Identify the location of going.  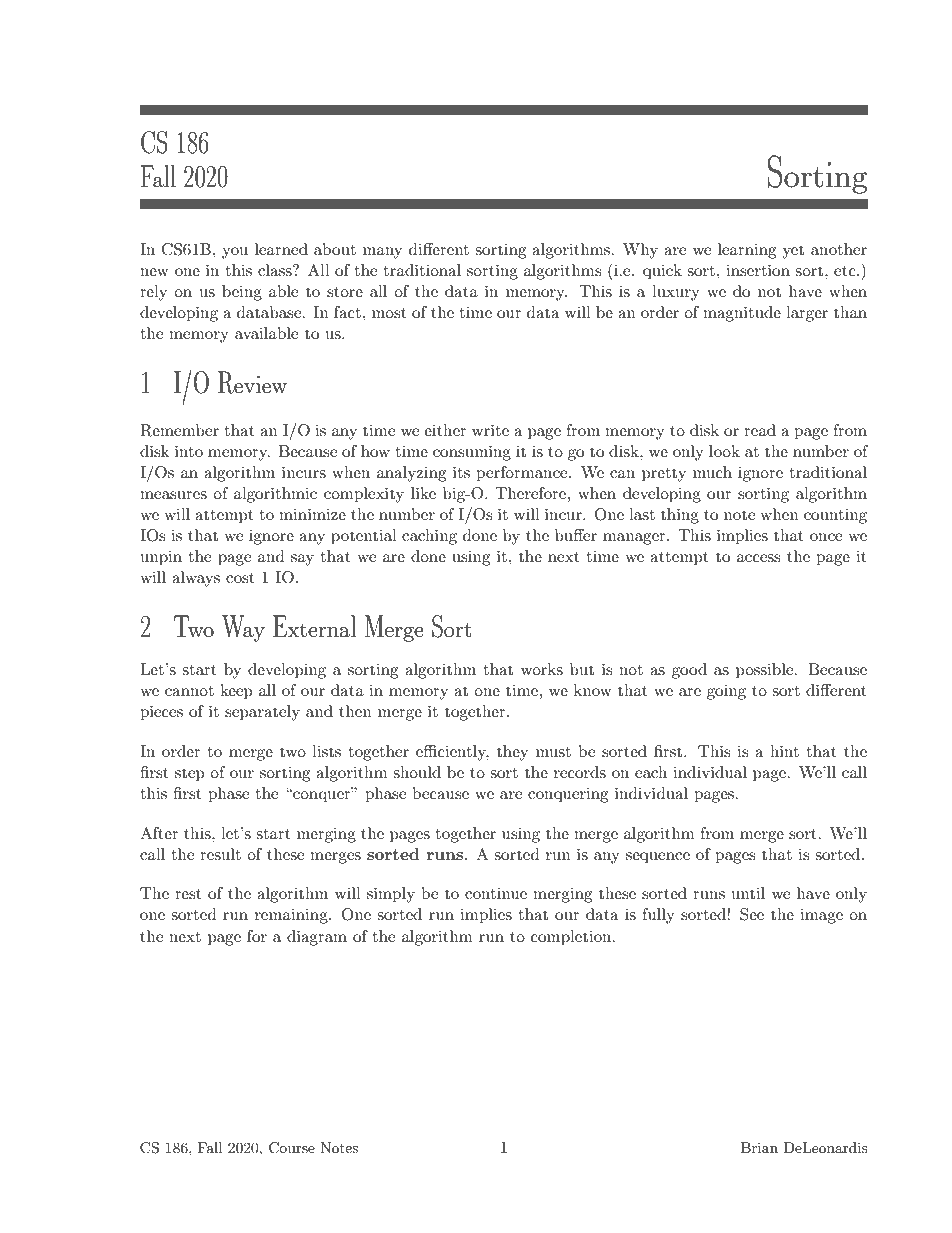
(726, 692).
